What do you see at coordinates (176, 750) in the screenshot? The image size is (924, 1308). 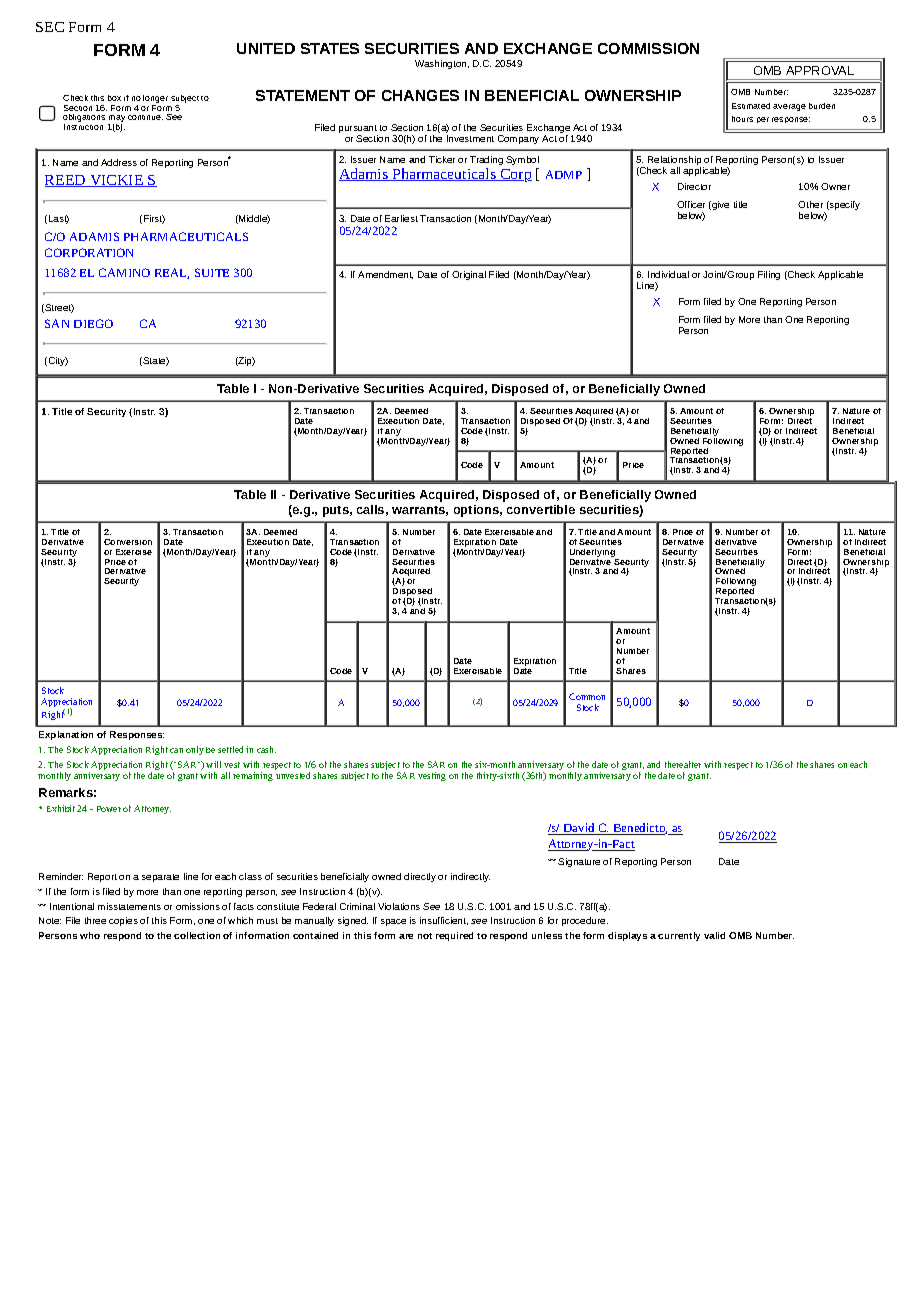 I see `can` at bounding box center [176, 750].
